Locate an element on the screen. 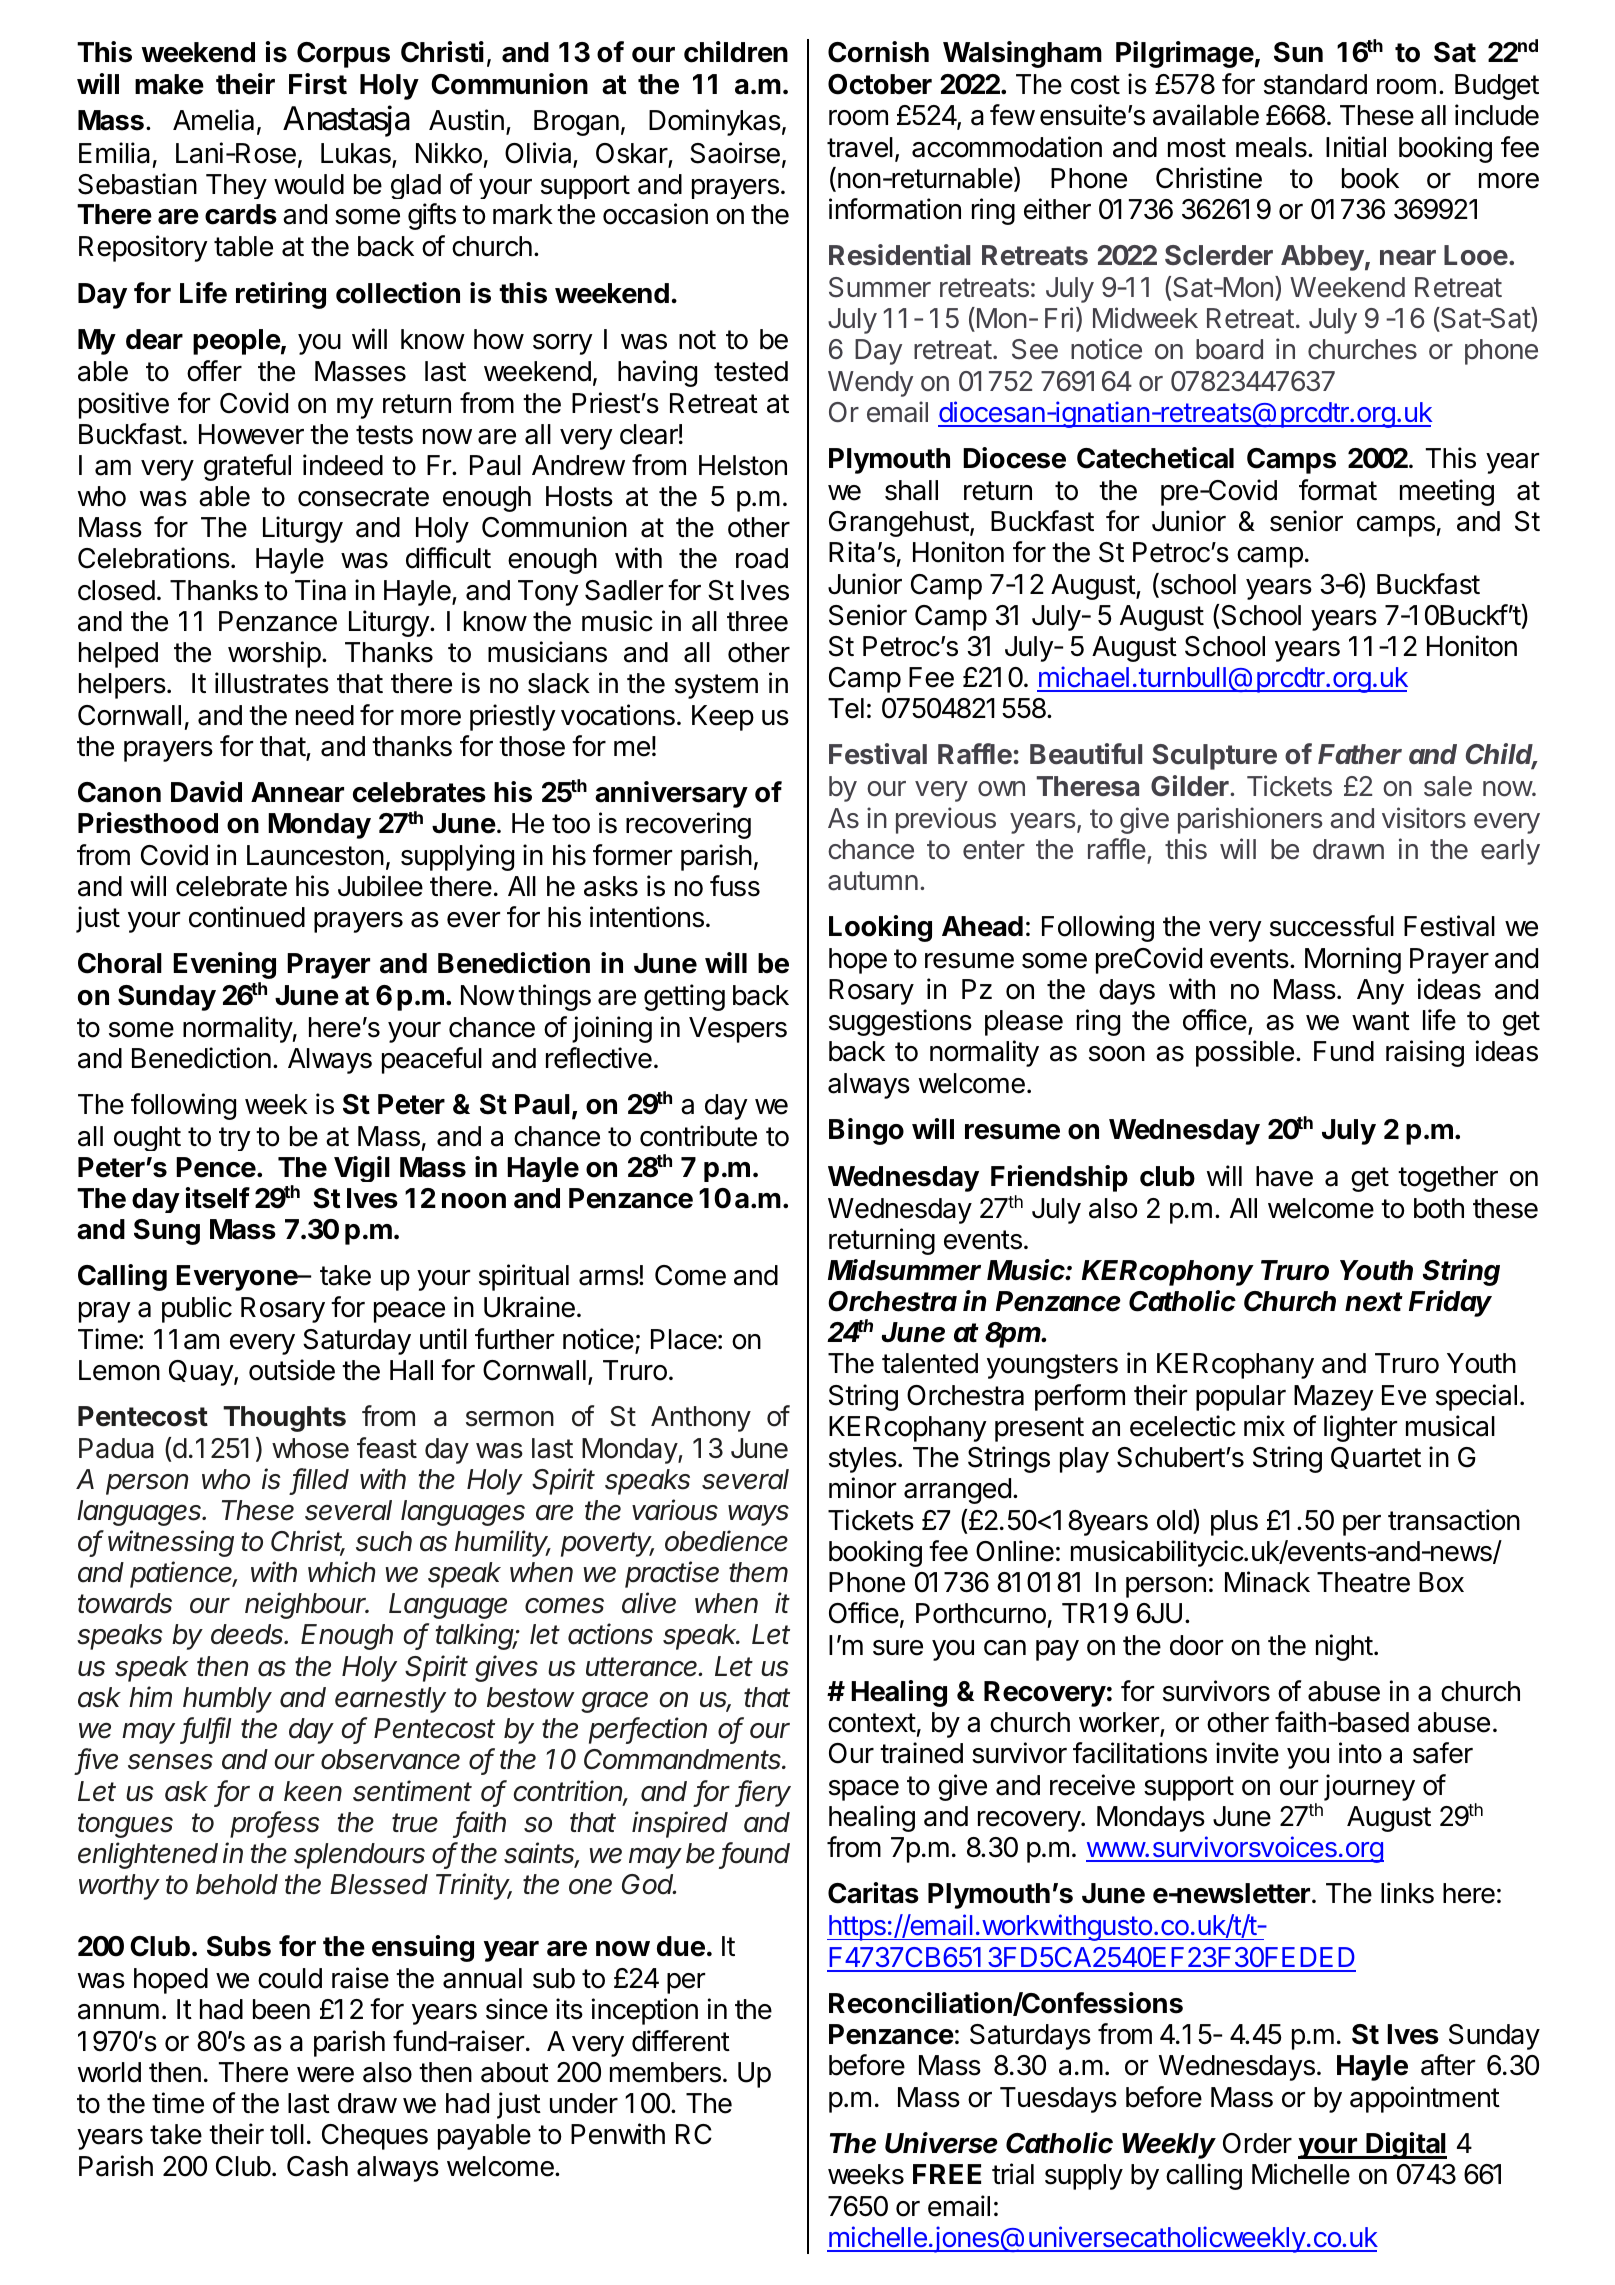 Image resolution: width=1615 pixels, height=2285 pixels. Initial is located at coordinates (1356, 147).
